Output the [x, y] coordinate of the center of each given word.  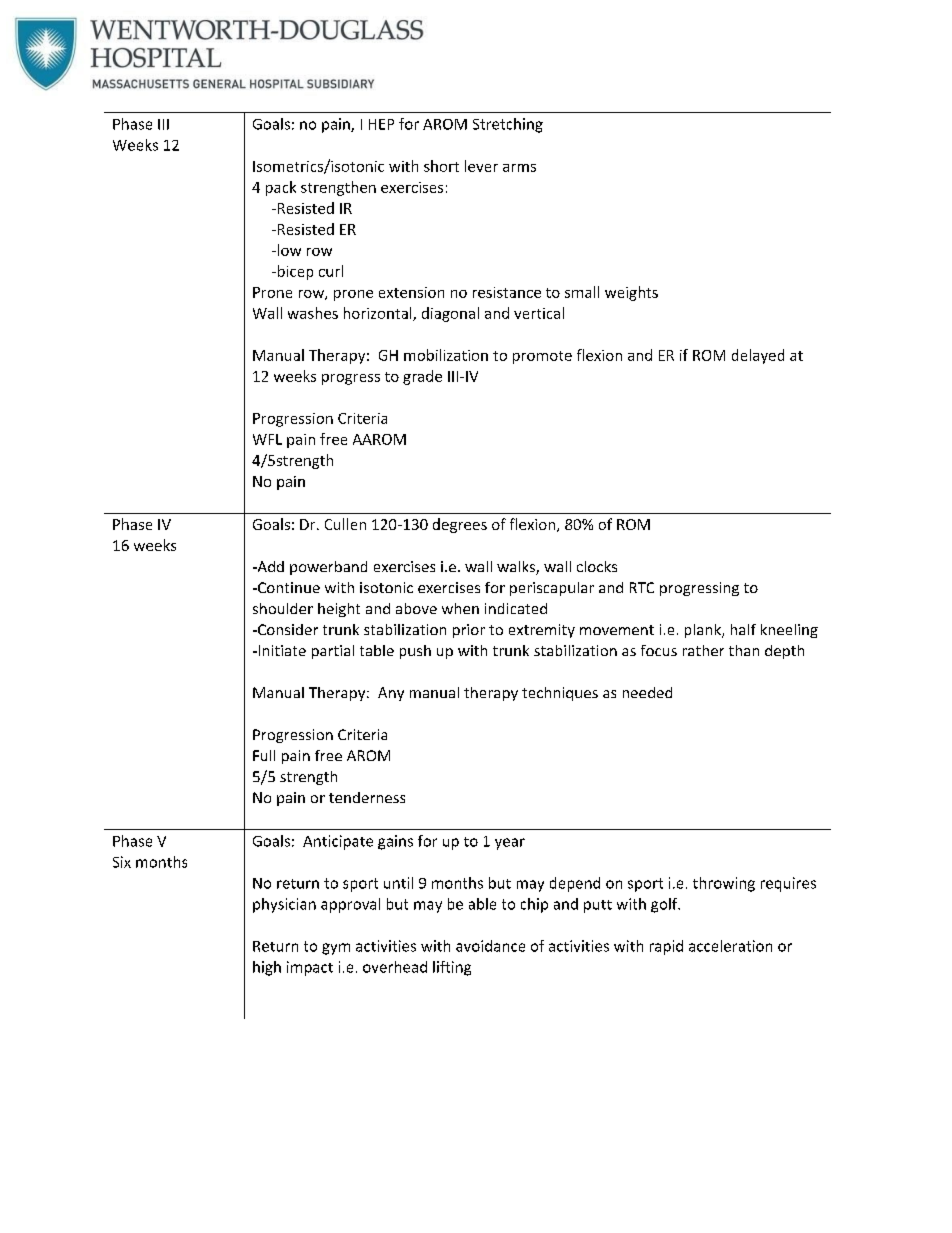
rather [703, 650]
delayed [758, 356]
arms [519, 168]
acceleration [730, 946]
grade [422, 377]
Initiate [281, 650]
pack [281, 188]
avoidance [490, 946]
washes [313, 313]
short [441, 166]
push [415, 652]
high [267, 968]
